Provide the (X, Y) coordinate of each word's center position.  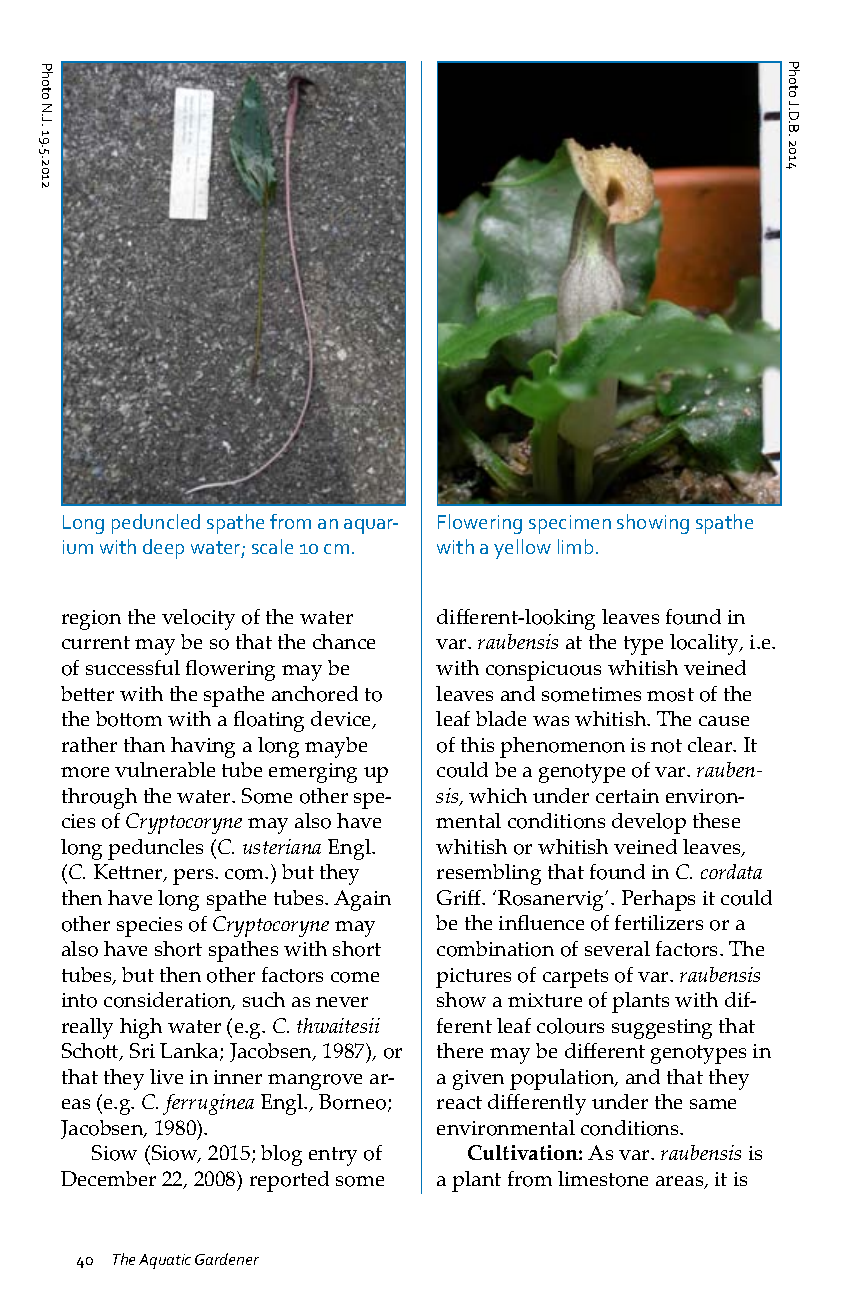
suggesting (662, 1029)
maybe (336, 747)
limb (575, 546)
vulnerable (165, 769)
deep (163, 549)
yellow (522, 549)
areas (681, 1182)
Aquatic (165, 1261)
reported (289, 1181)
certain (627, 796)
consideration (169, 1001)
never (342, 1002)
